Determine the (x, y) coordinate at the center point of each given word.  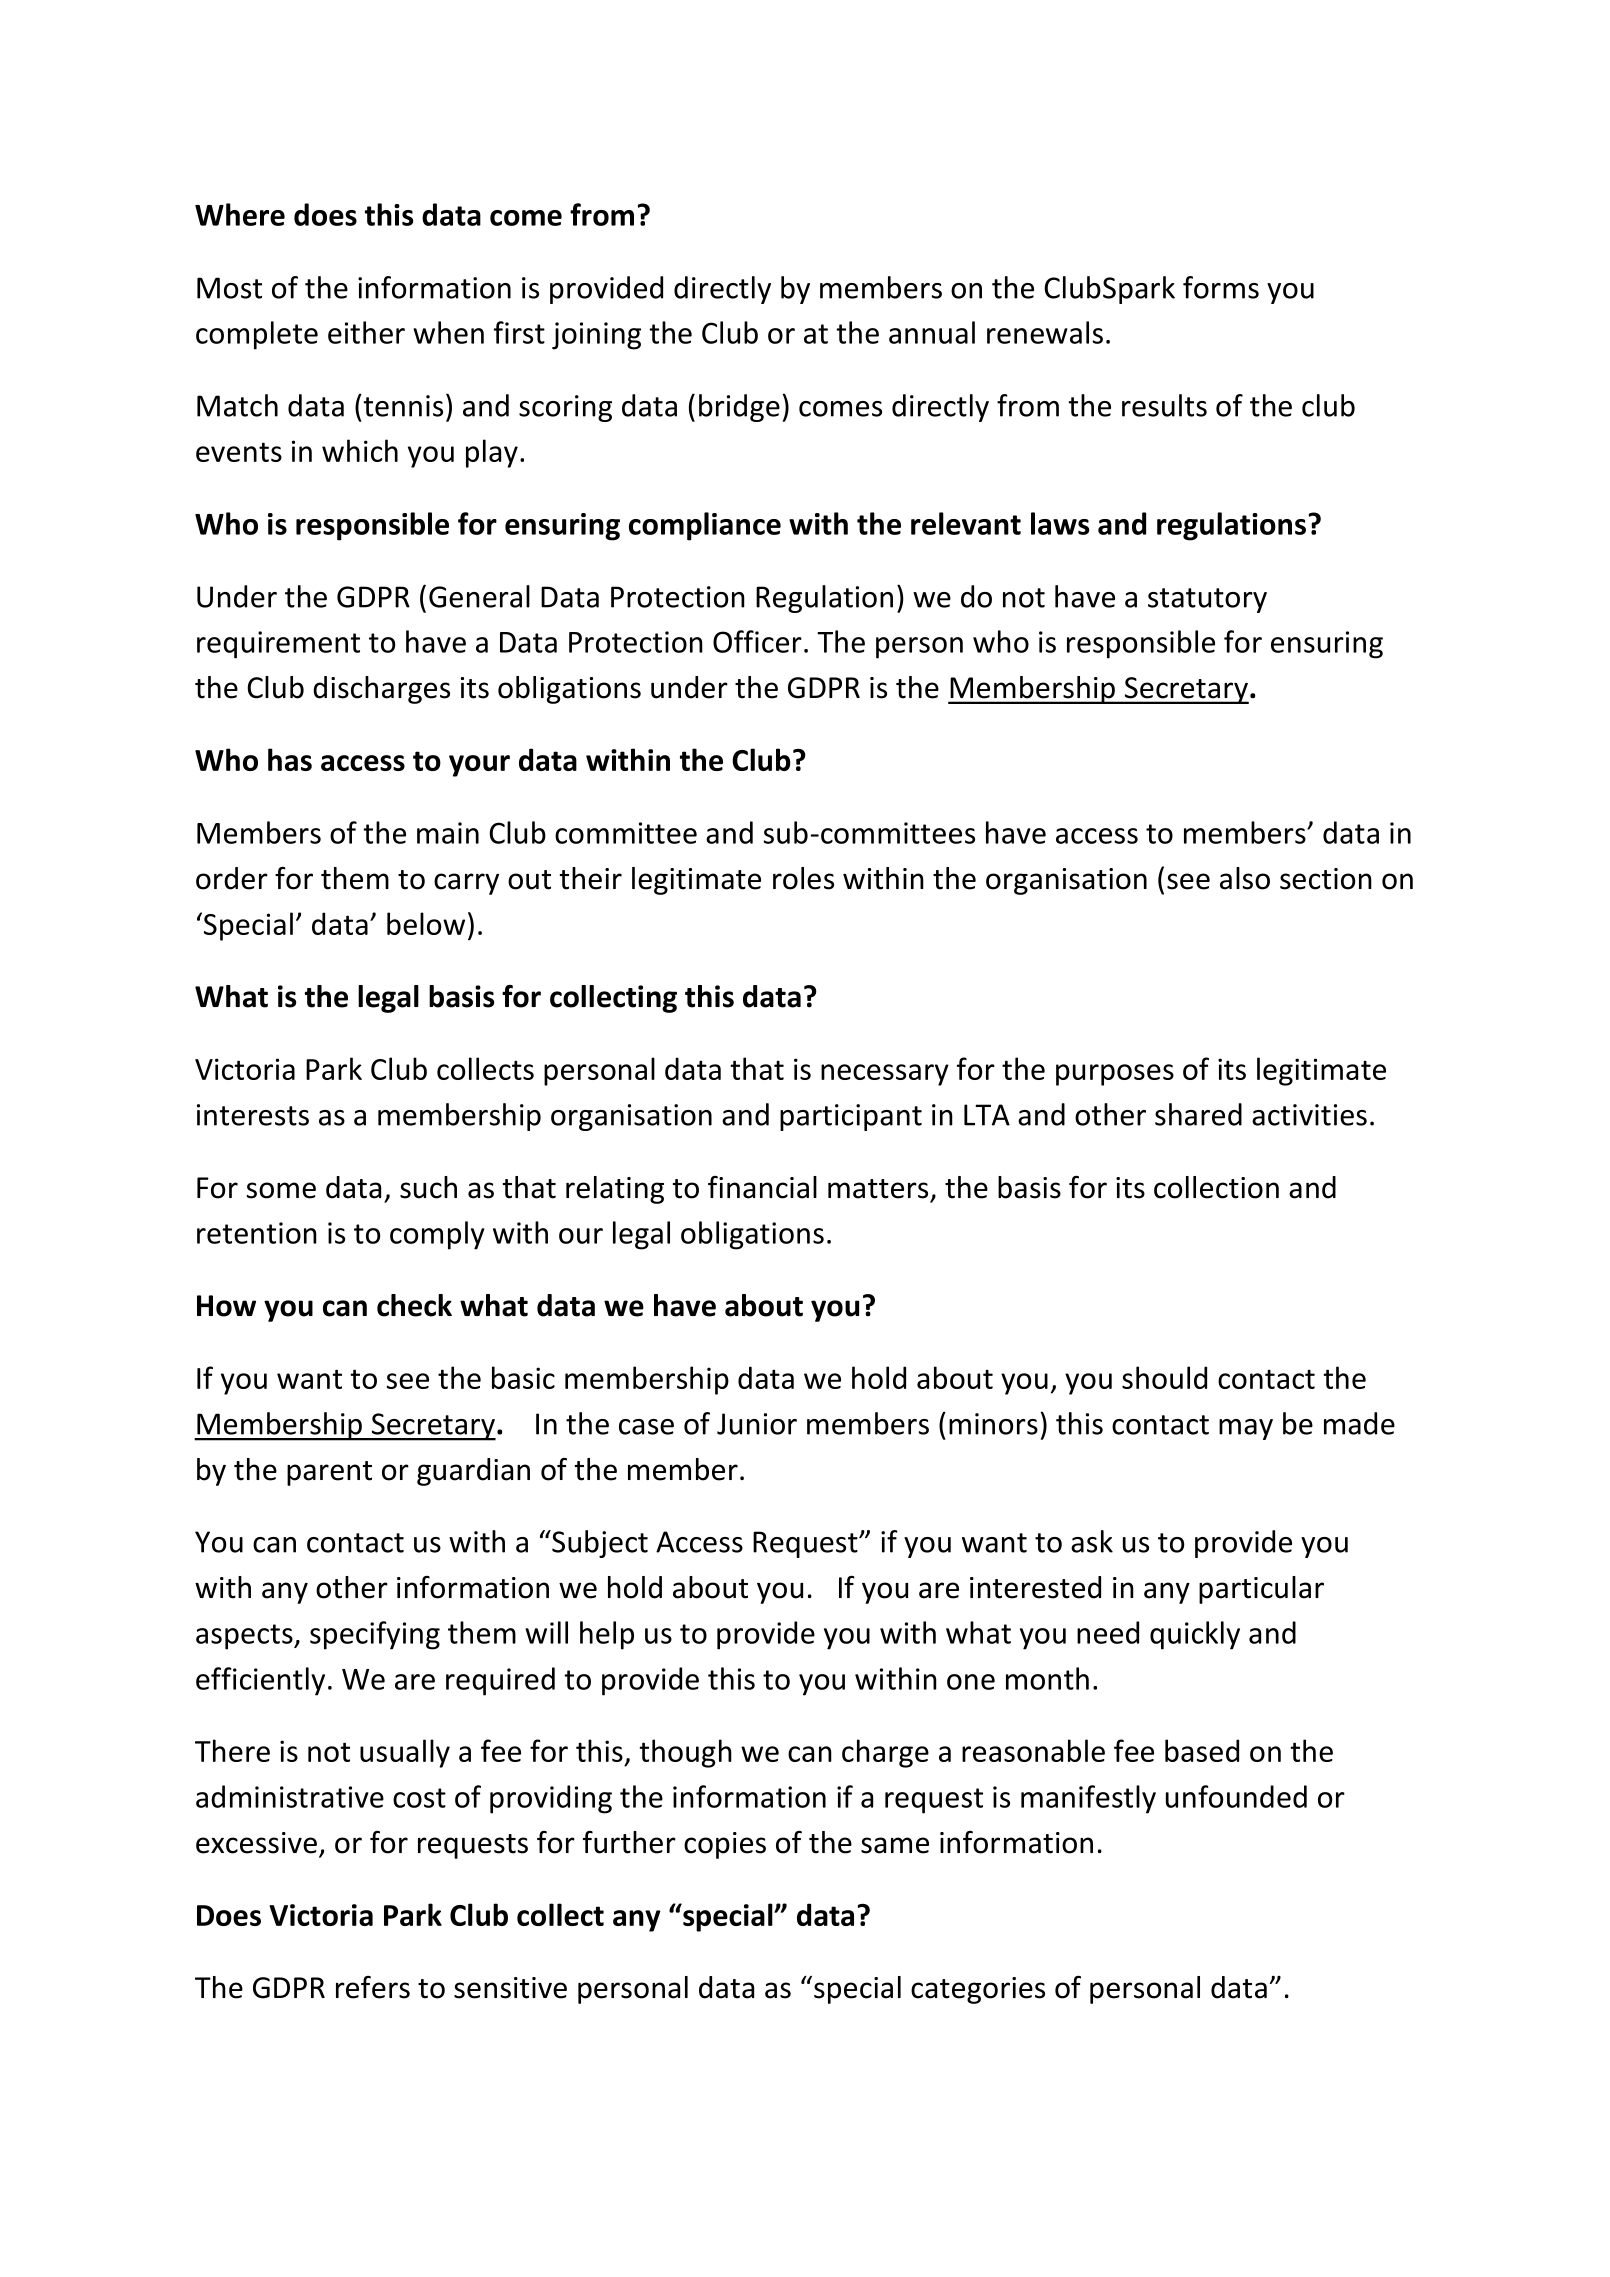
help (607, 1635)
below (426, 923)
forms (1221, 287)
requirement (278, 645)
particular (1261, 1590)
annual (932, 332)
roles (803, 878)
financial (762, 1187)
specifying (375, 1635)
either (366, 332)
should (1164, 1377)
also (1245, 878)
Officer (757, 641)
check (414, 1305)
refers (373, 1987)
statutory (1207, 600)
